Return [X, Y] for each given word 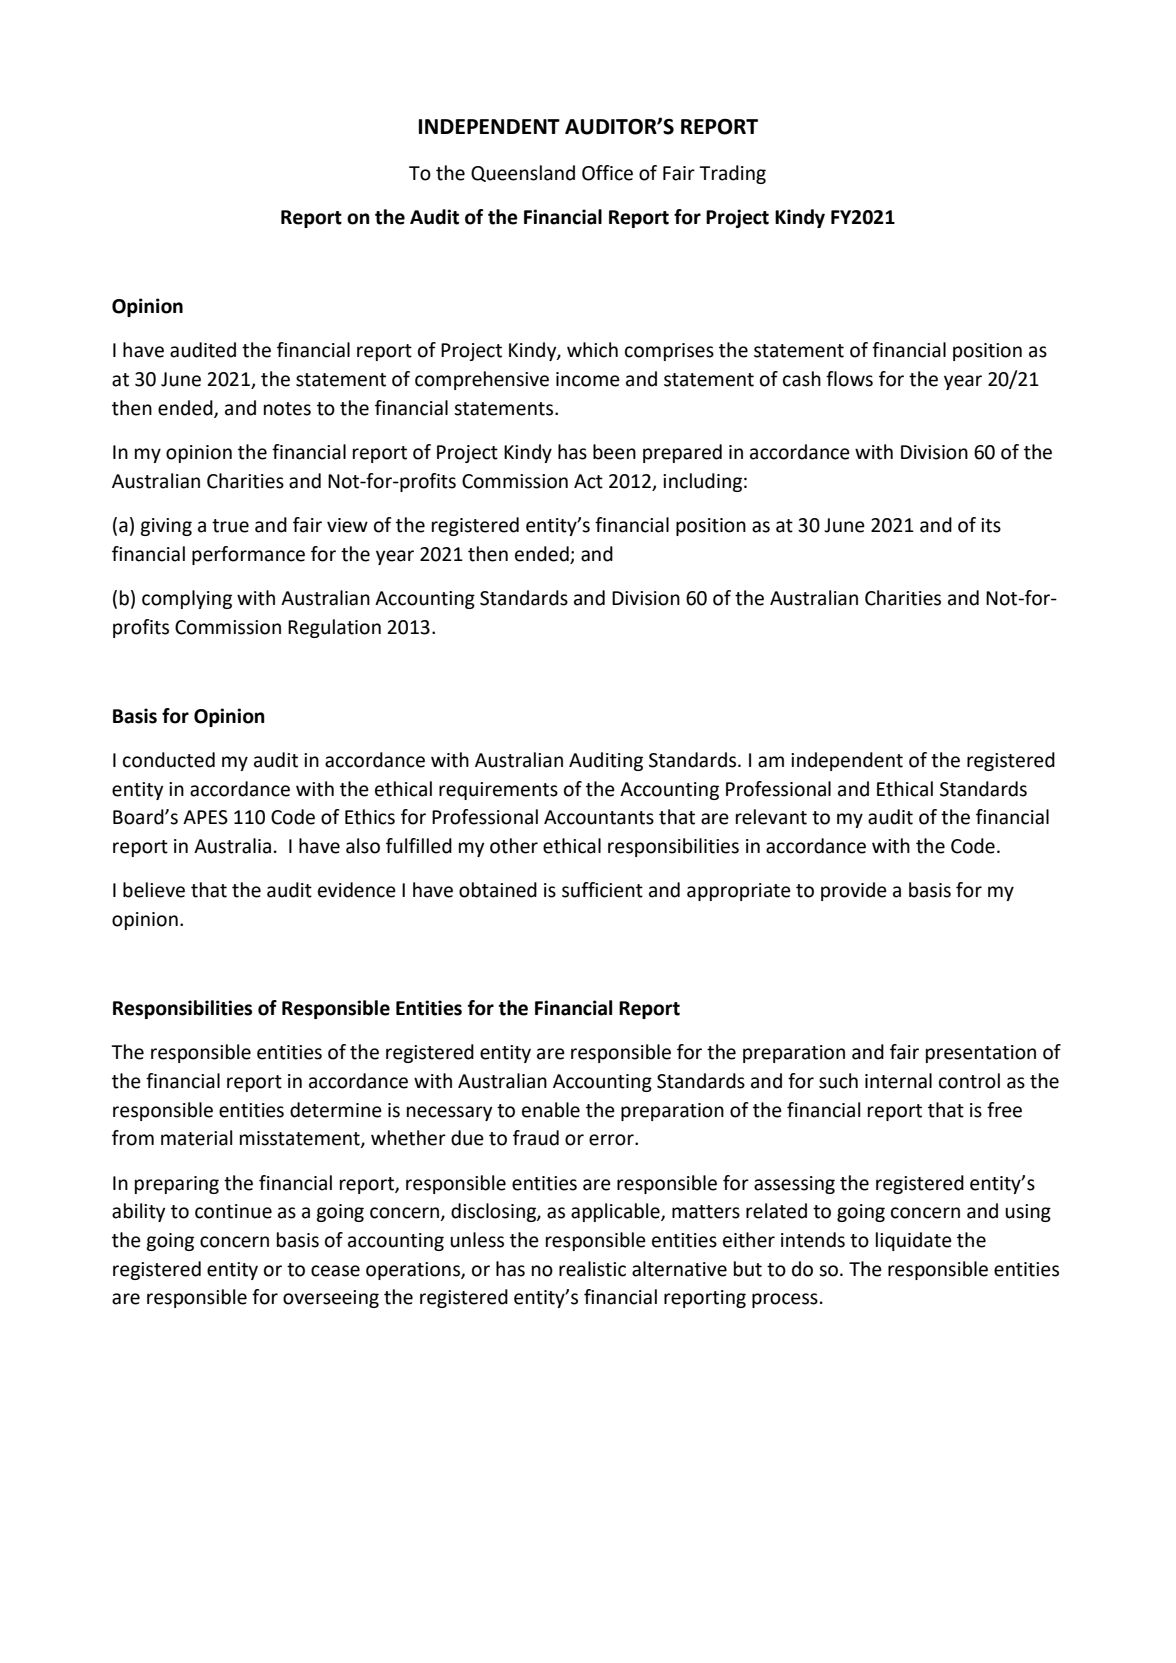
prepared [682, 453]
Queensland [523, 173]
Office [607, 173]
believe [154, 890]
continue [233, 1211]
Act [588, 481]
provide [854, 891]
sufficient [602, 890]
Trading [732, 174]
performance [248, 555]
